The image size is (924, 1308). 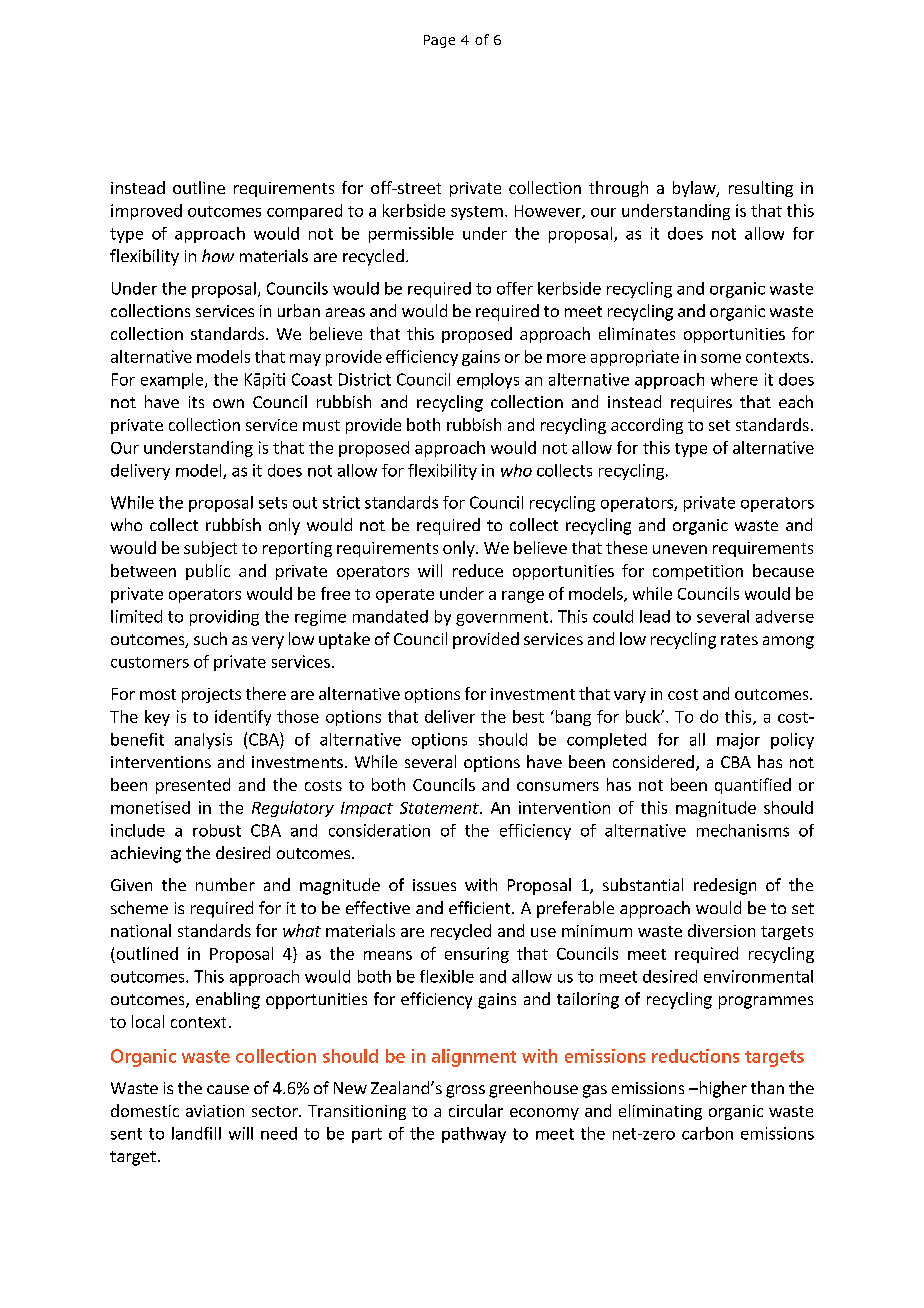 What do you see at coordinates (196, 402) in the screenshot?
I see `its` at bounding box center [196, 402].
